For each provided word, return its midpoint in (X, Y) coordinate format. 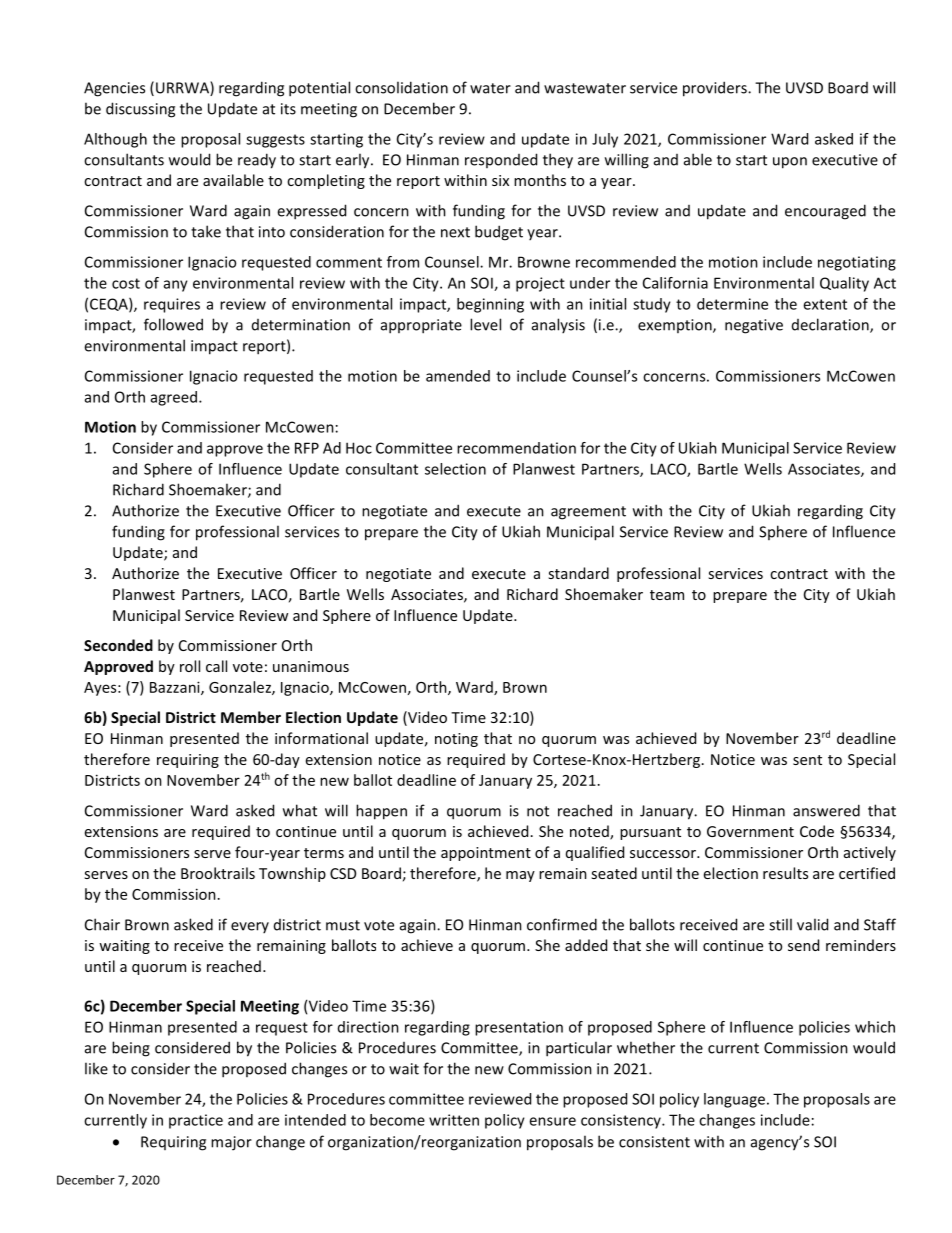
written (454, 1120)
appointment (486, 854)
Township (292, 874)
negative (754, 326)
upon (790, 163)
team (667, 595)
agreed (174, 398)
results (785, 873)
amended (458, 376)
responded (501, 160)
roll (190, 666)
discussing (140, 110)
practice (196, 1121)
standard (578, 573)
